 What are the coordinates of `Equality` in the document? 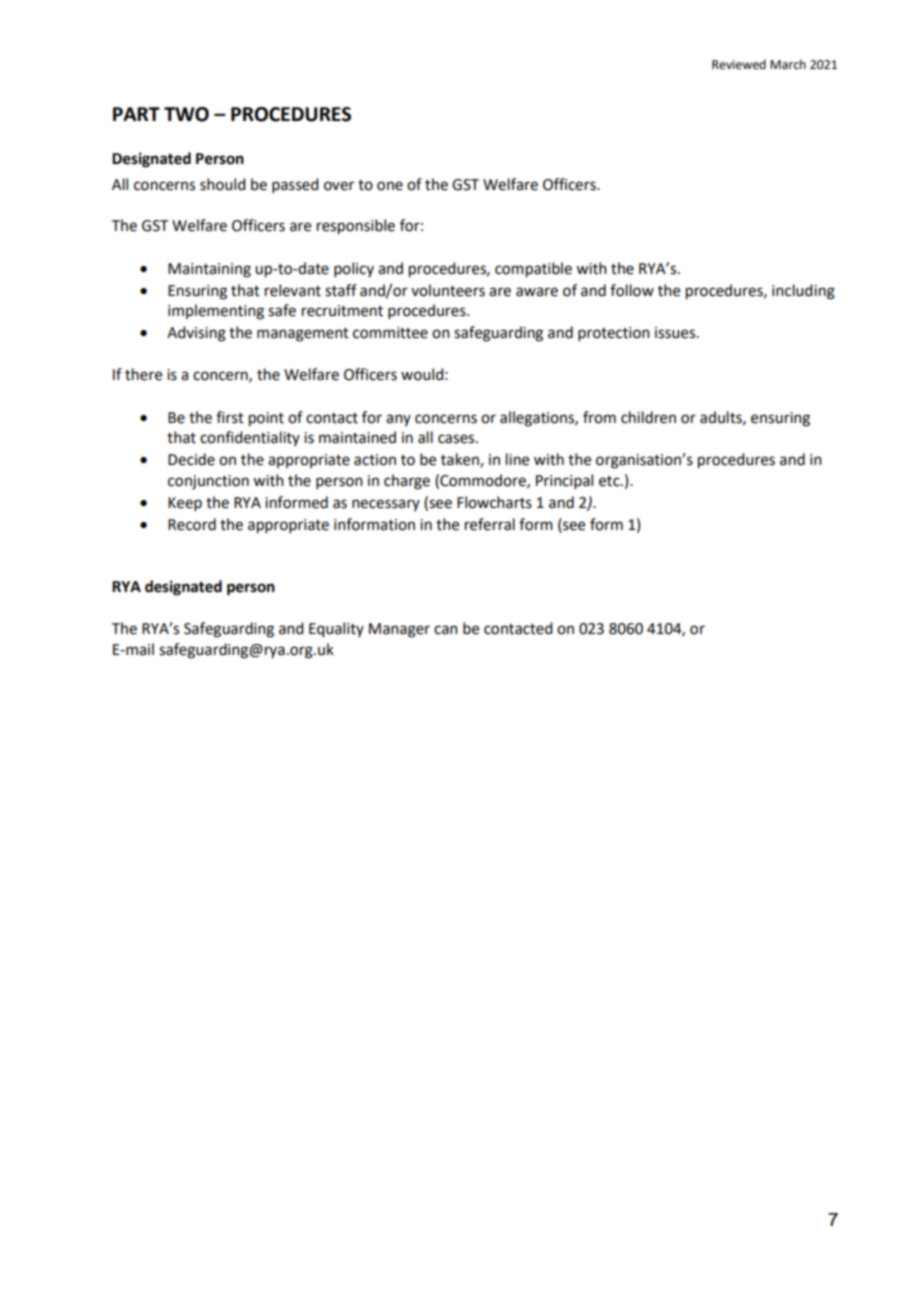 It's located at (336, 630).
